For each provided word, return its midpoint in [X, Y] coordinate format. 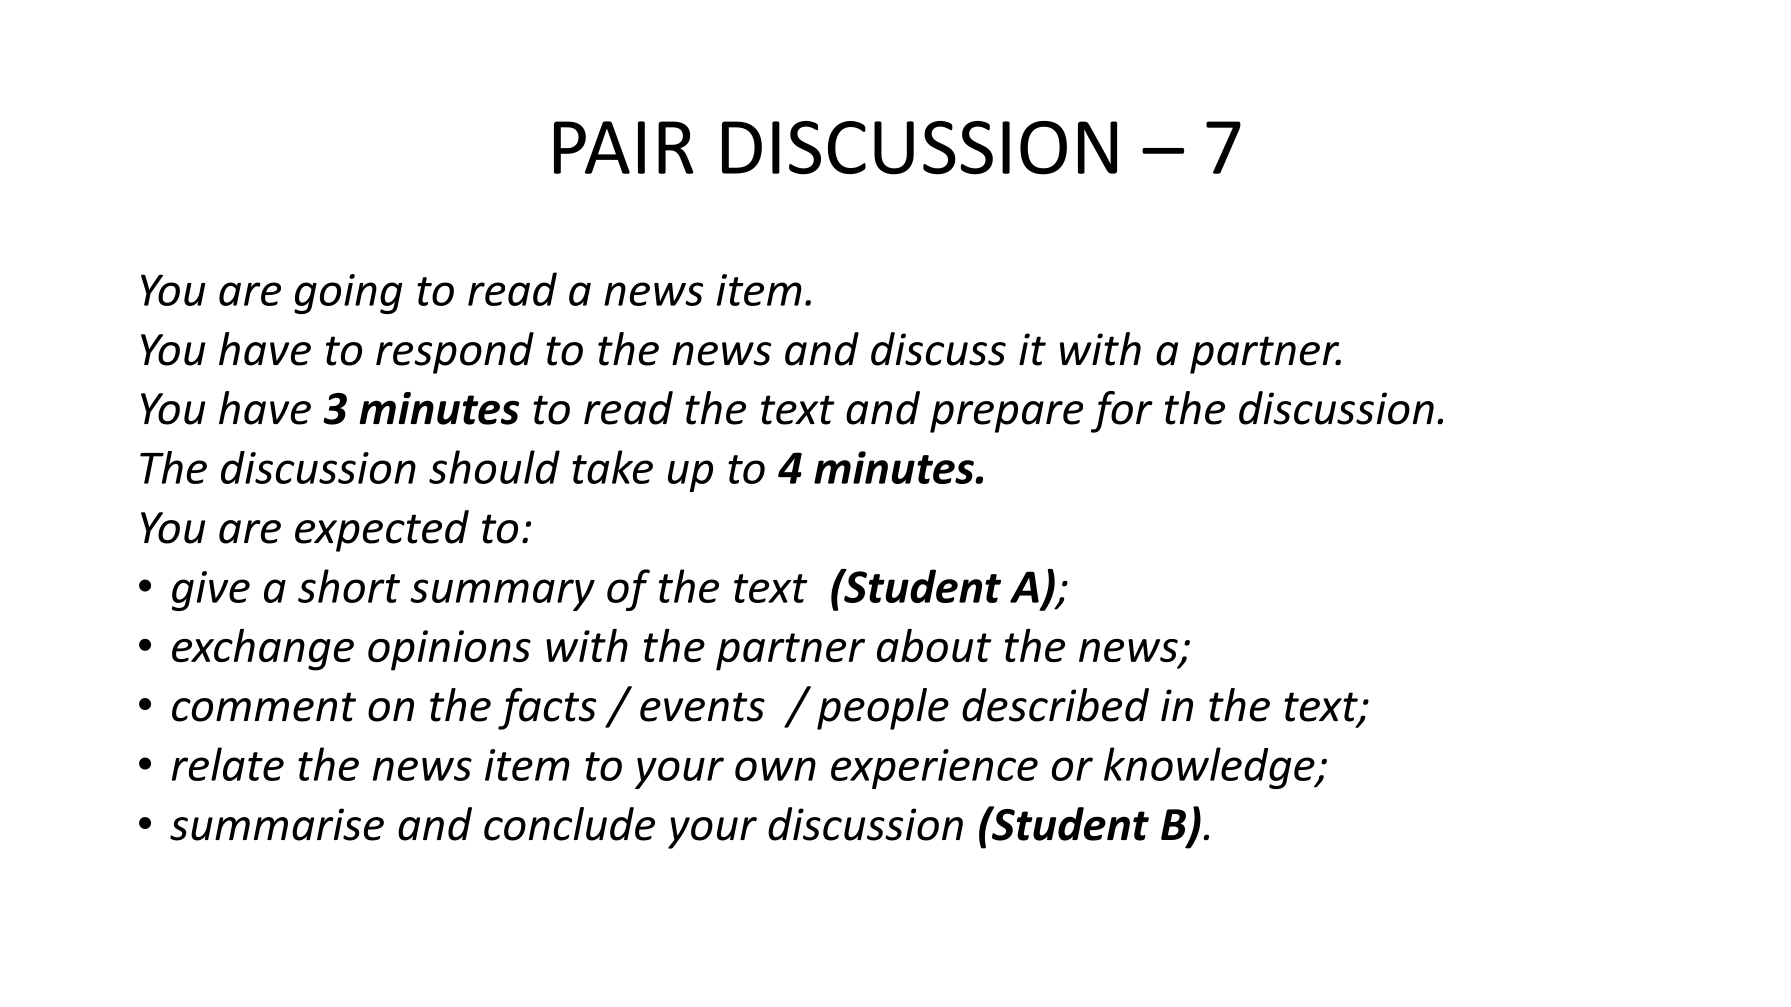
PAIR [624, 147]
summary [502, 595]
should [494, 467]
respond [455, 353]
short [349, 586]
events [702, 707]
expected [382, 531]
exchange [263, 650]
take [612, 467]
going [348, 294]
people [883, 709]
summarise [277, 824]
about [934, 645]
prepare [1006, 417]
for [1122, 412]
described [1055, 705]
